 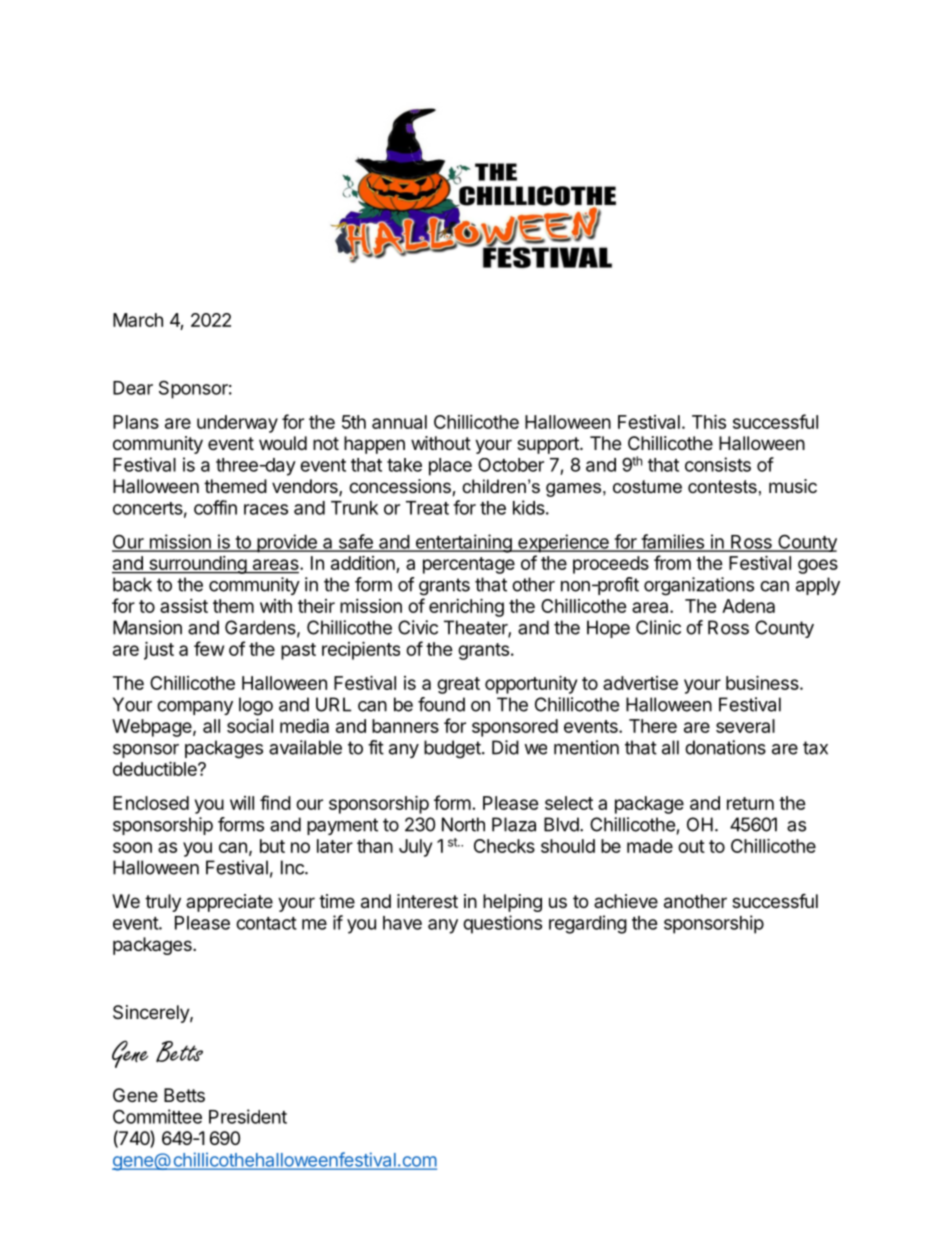 I want to click on President, so click(x=248, y=1116).
